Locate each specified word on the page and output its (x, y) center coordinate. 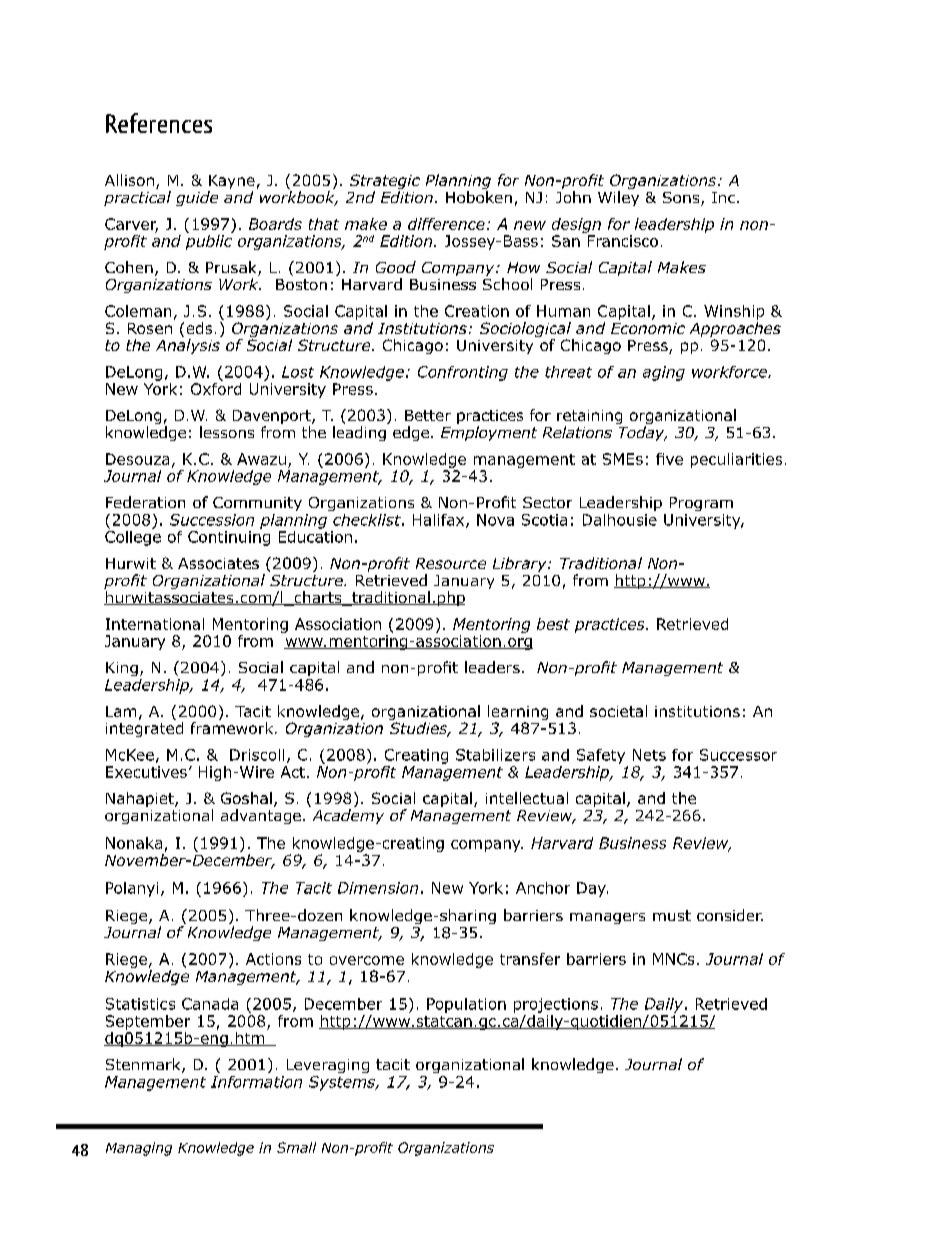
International (155, 624)
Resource (451, 563)
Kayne (231, 183)
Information (256, 1082)
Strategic (385, 183)
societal (618, 711)
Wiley (618, 198)
